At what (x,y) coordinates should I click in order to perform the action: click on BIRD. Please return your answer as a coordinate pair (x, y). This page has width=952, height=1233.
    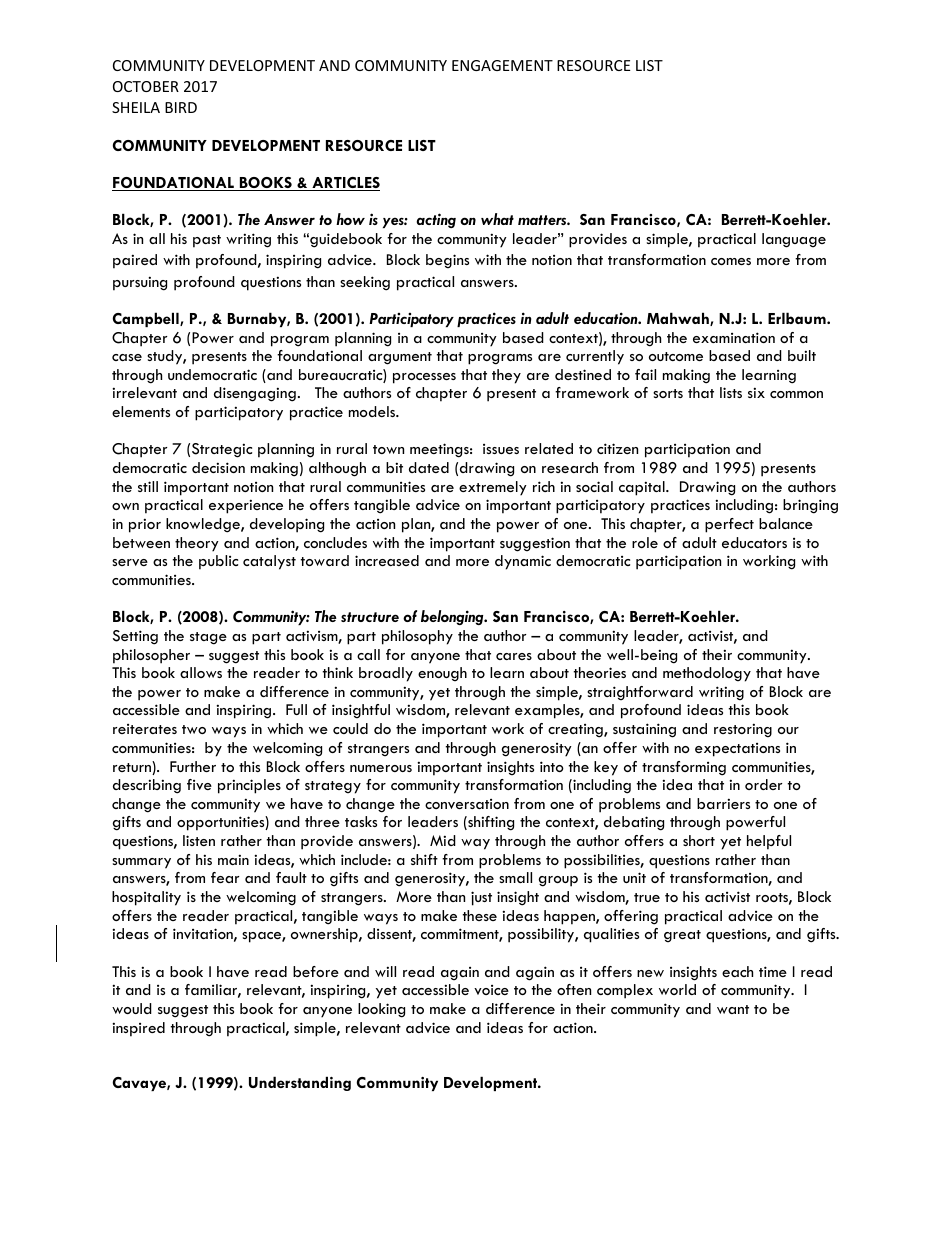
    Looking at the image, I should click on (181, 107).
